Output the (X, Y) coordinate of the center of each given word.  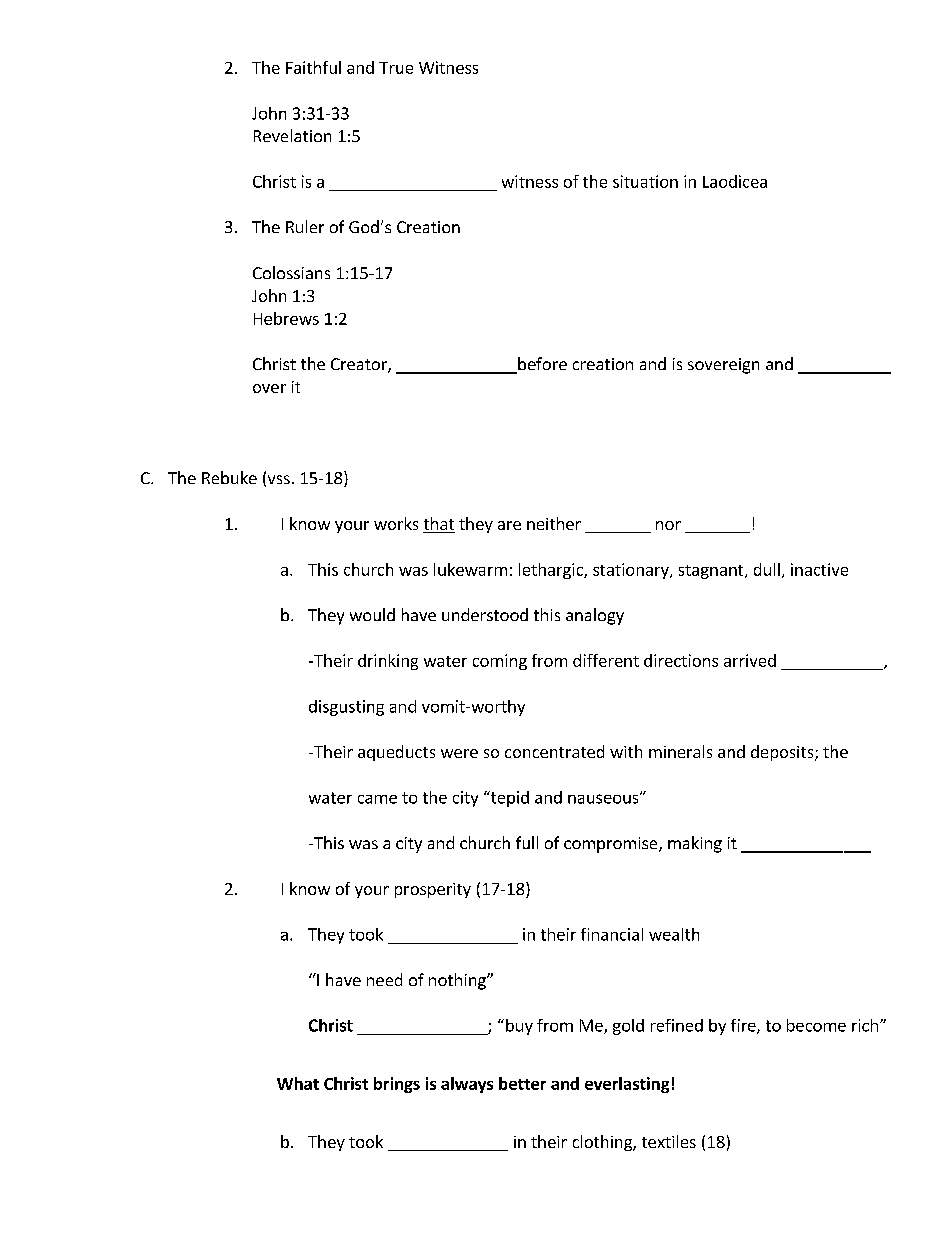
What (298, 1083)
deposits (783, 753)
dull (767, 569)
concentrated (554, 751)
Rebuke (229, 477)
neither (554, 523)
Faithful (313, 67)
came (377, 799)
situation (645, 181)
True (396, 68)
